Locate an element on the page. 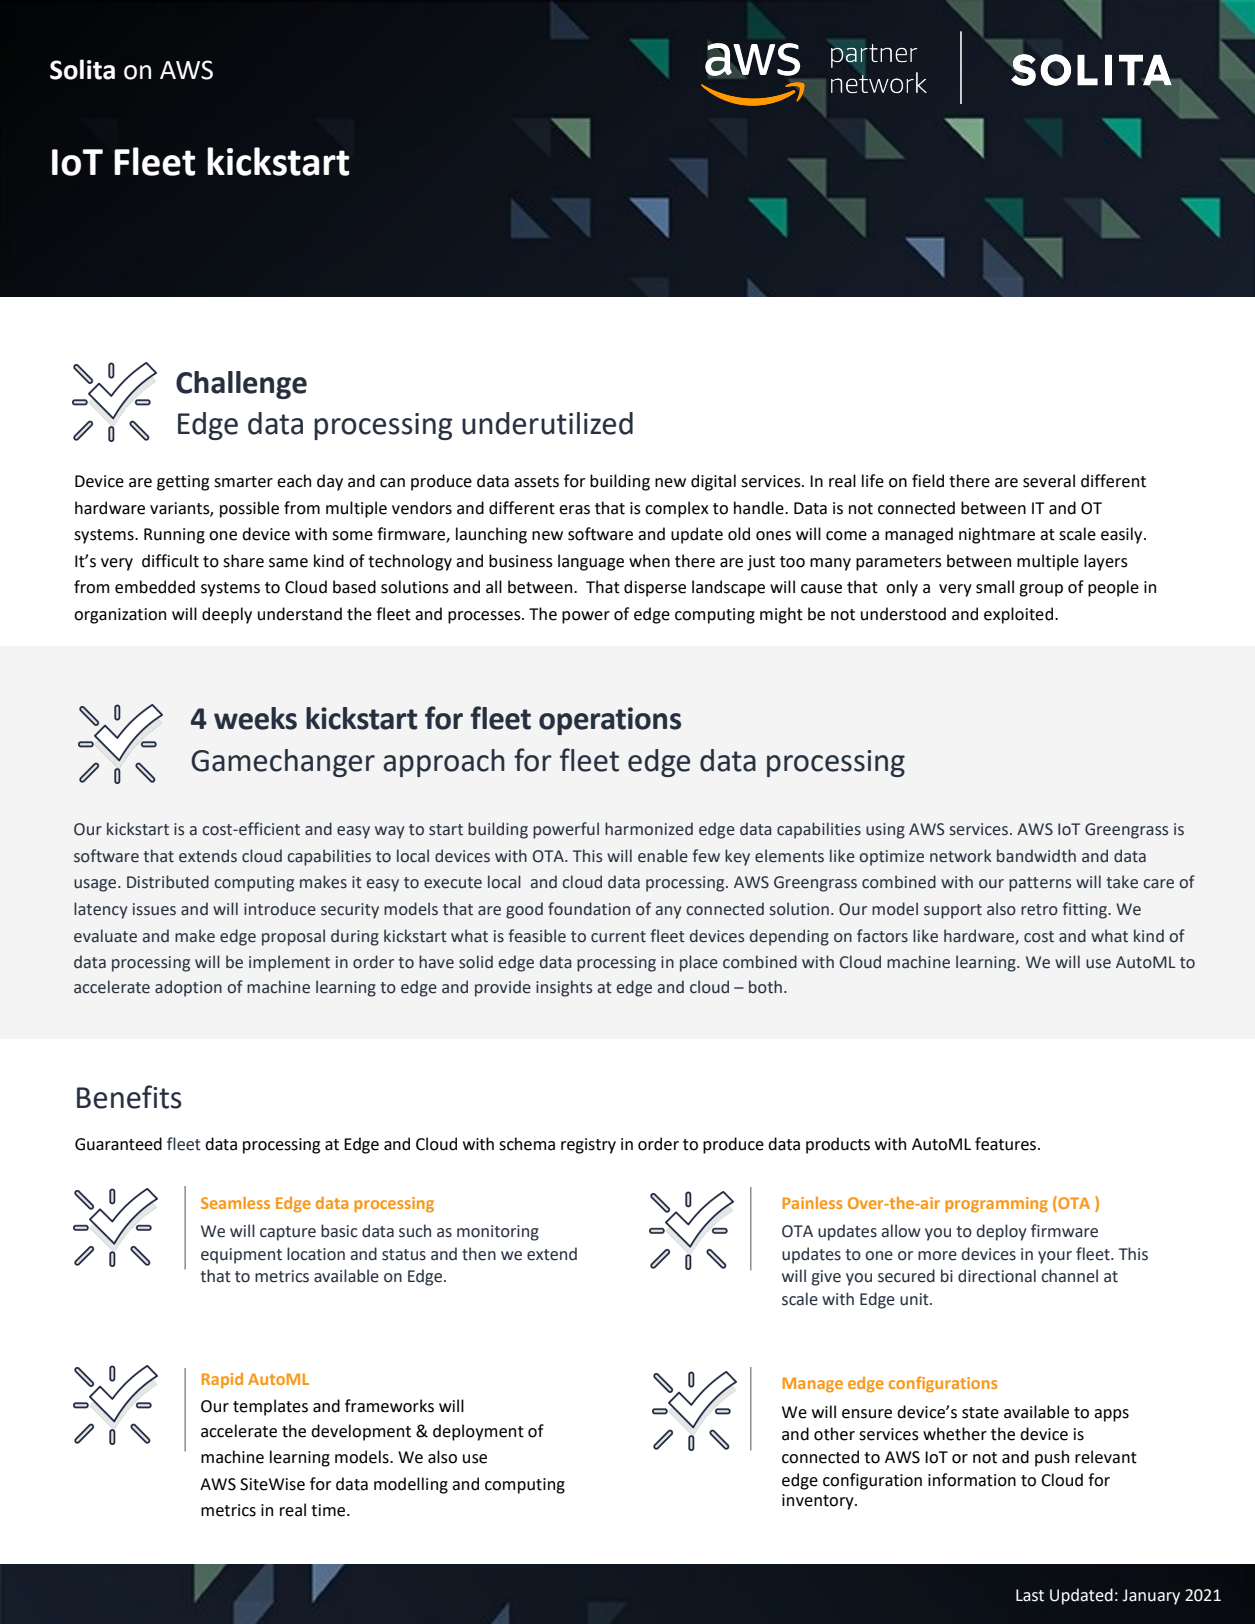  Solita is located at coordinates (82, 69).
